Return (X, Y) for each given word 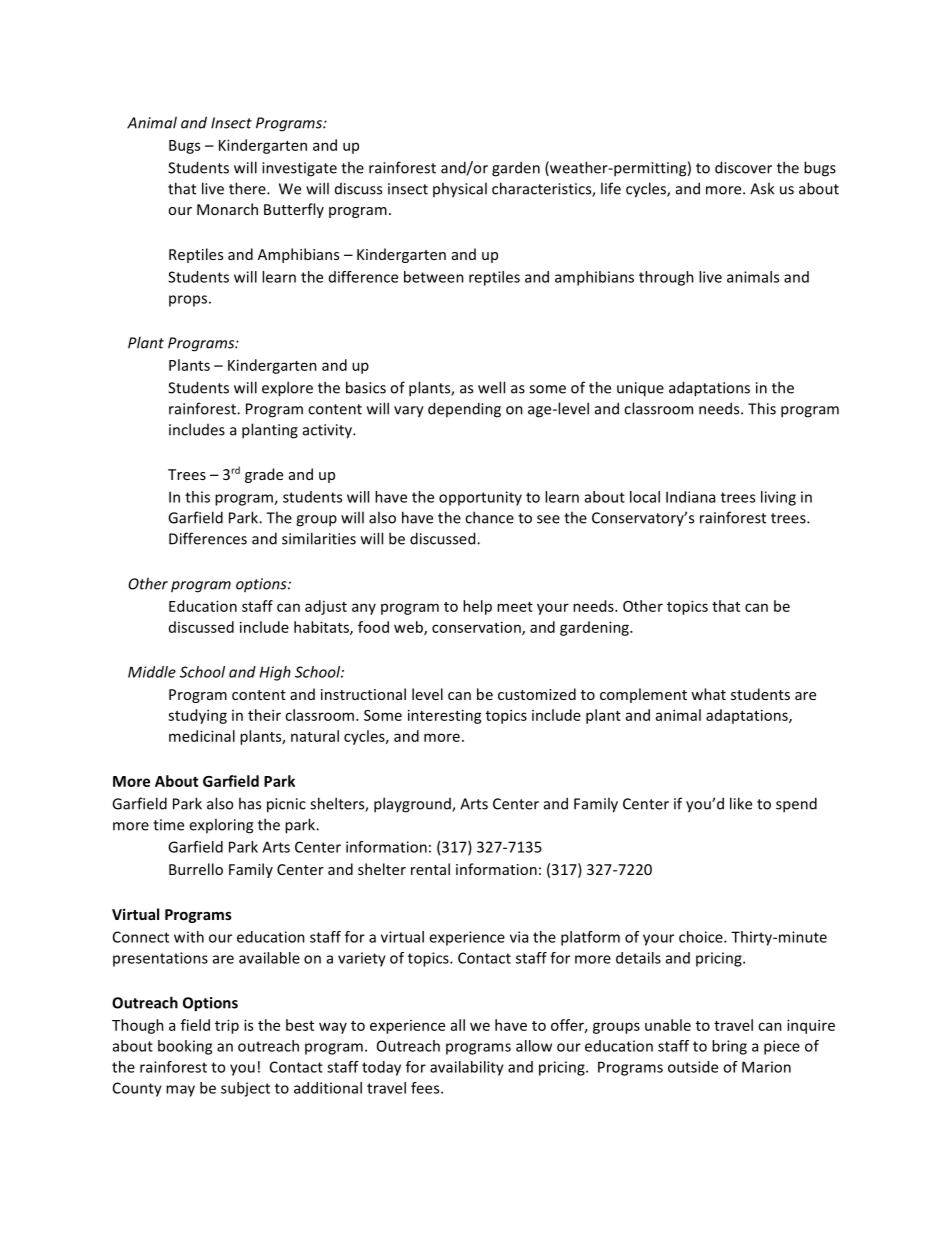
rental (430, 869)
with (189, 937)
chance (489, 517)
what (708, 694)
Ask (762, 188)
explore (287, 389)
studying (197, 716)
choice (702, 937)
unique (640, 389)
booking (185, 1047)
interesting (445, 716)
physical (460, 190)
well (491, 387)
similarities (319, 538)
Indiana (690, 497)
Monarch (227, 209)
